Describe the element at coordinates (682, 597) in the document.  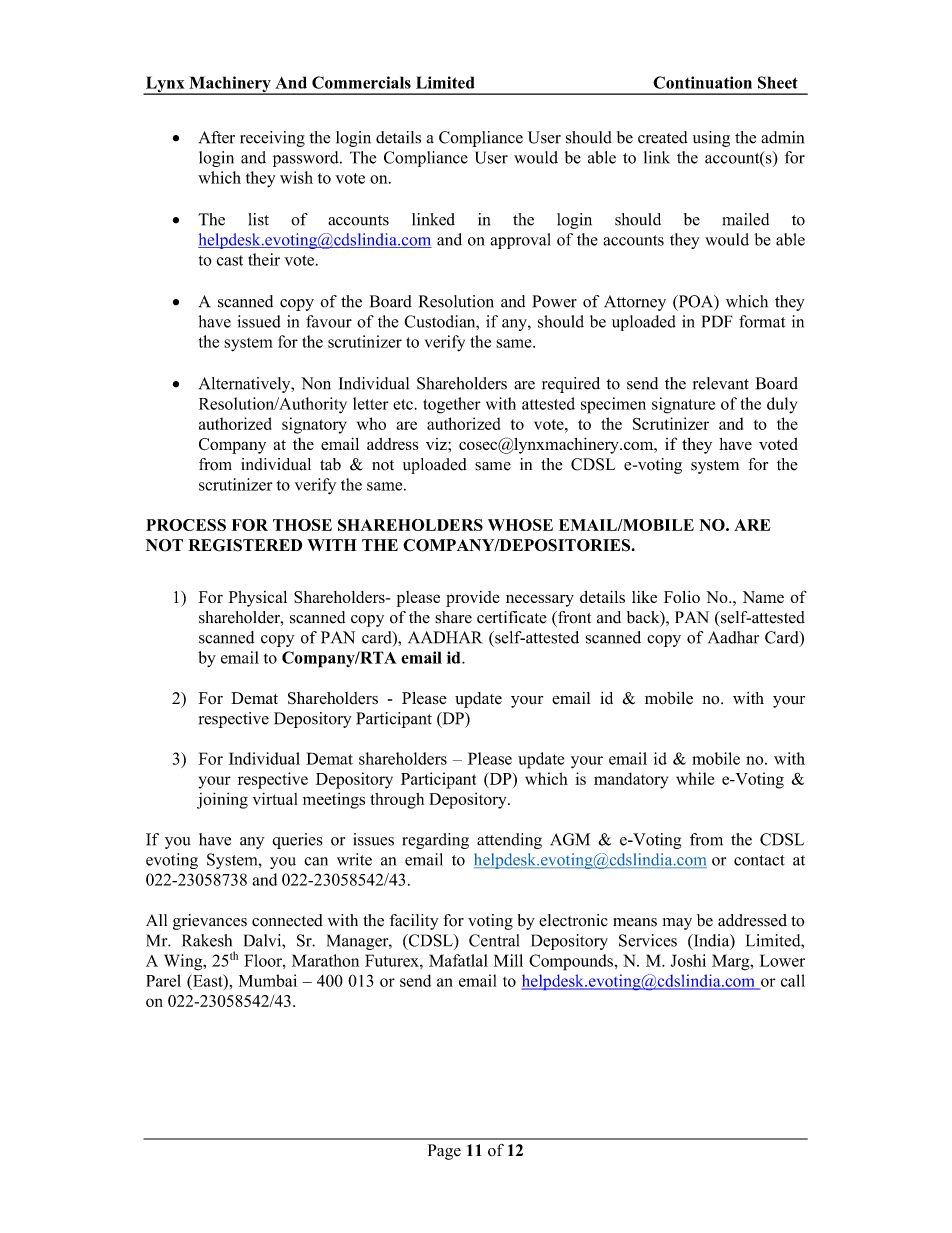
I see `Folio` at that location.
